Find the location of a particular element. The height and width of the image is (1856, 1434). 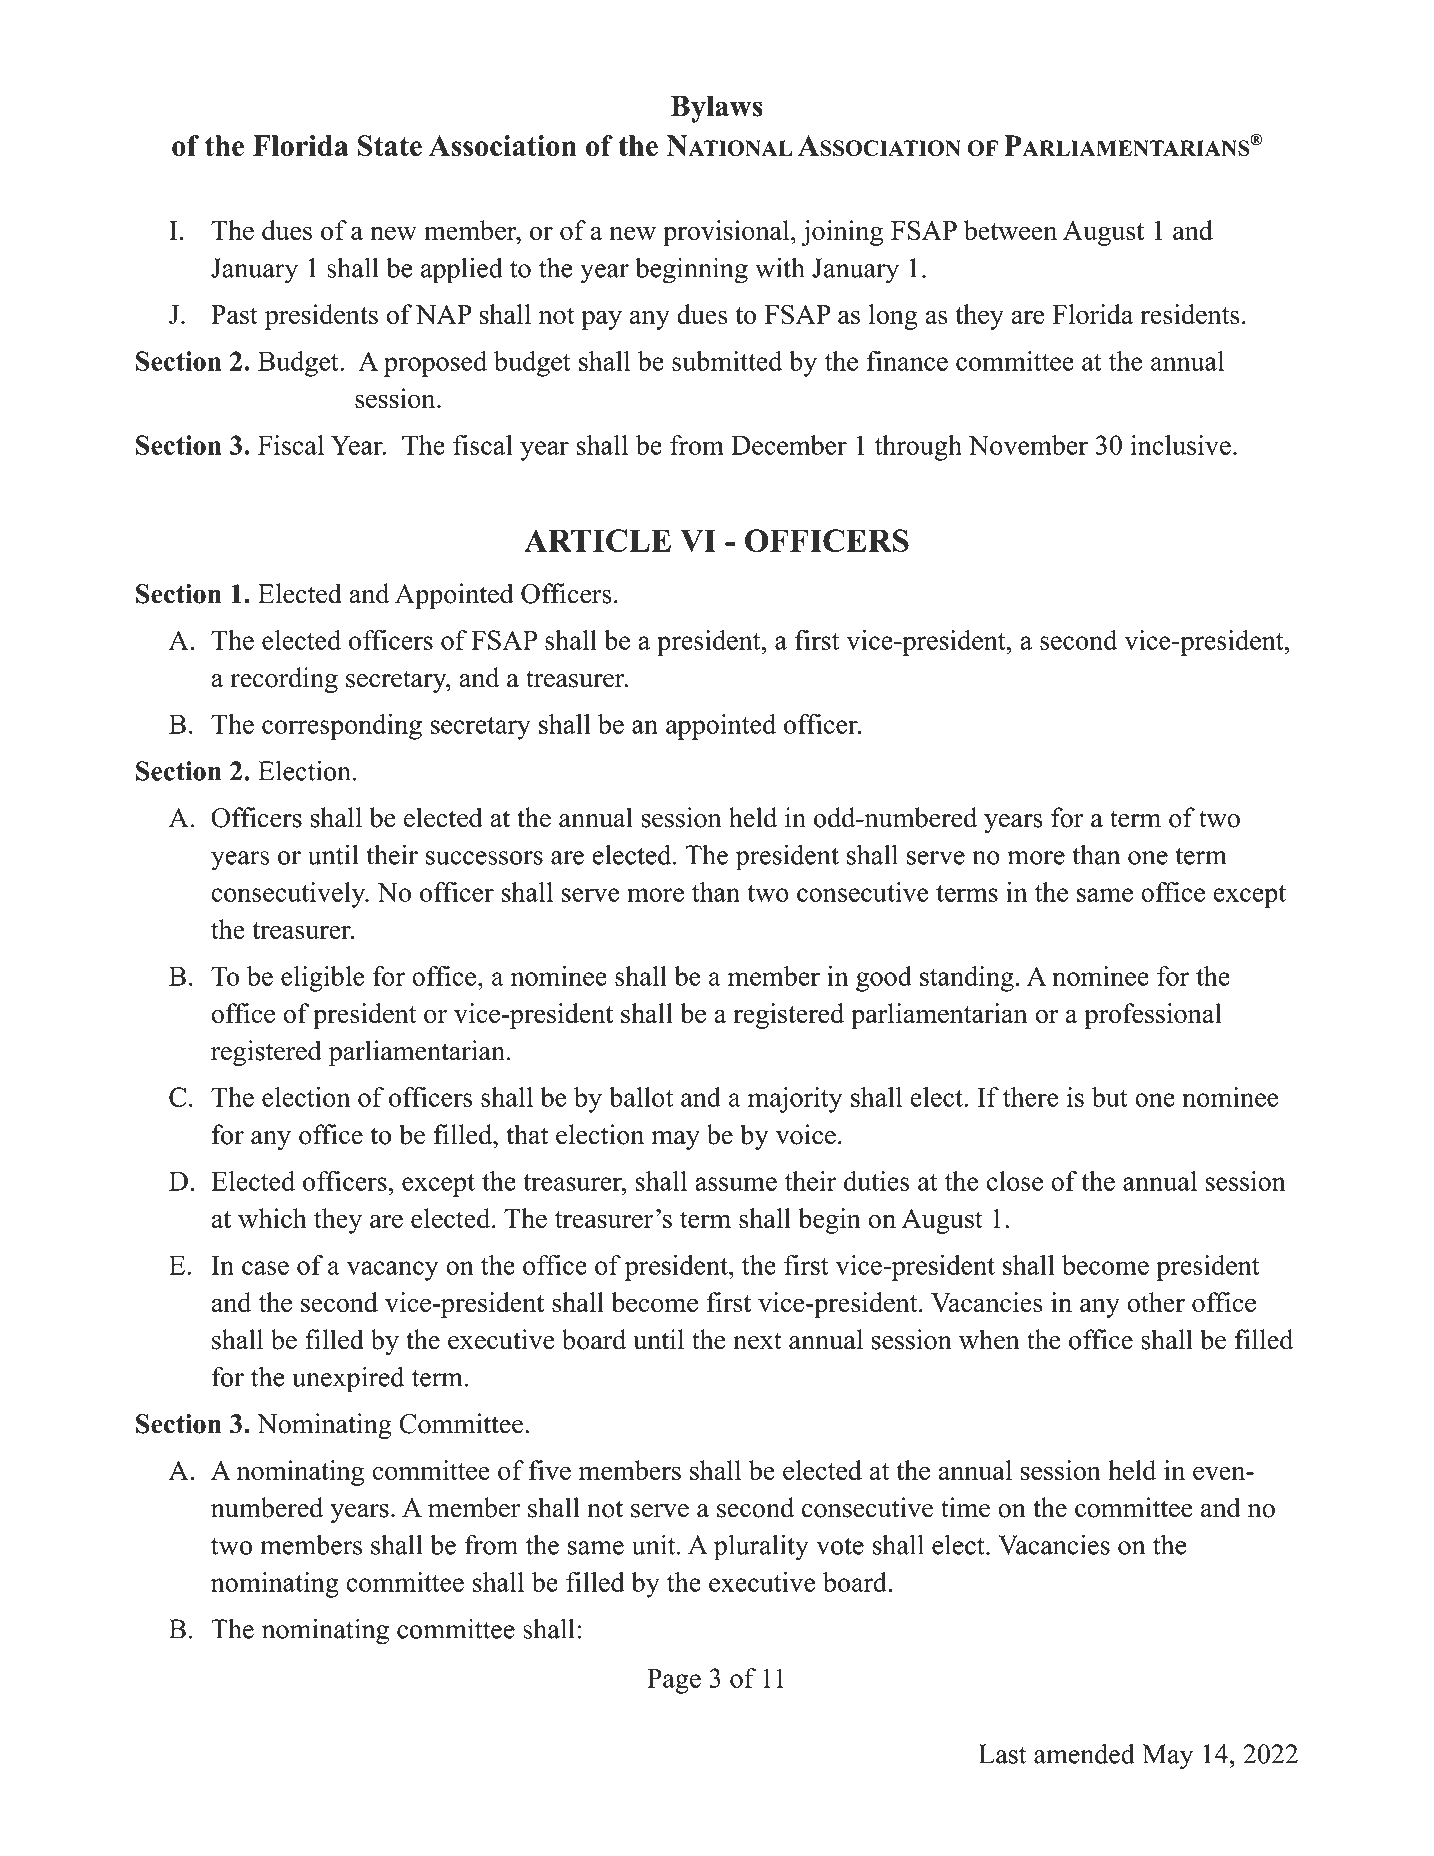

November is located at coordinates (1028, 445).
